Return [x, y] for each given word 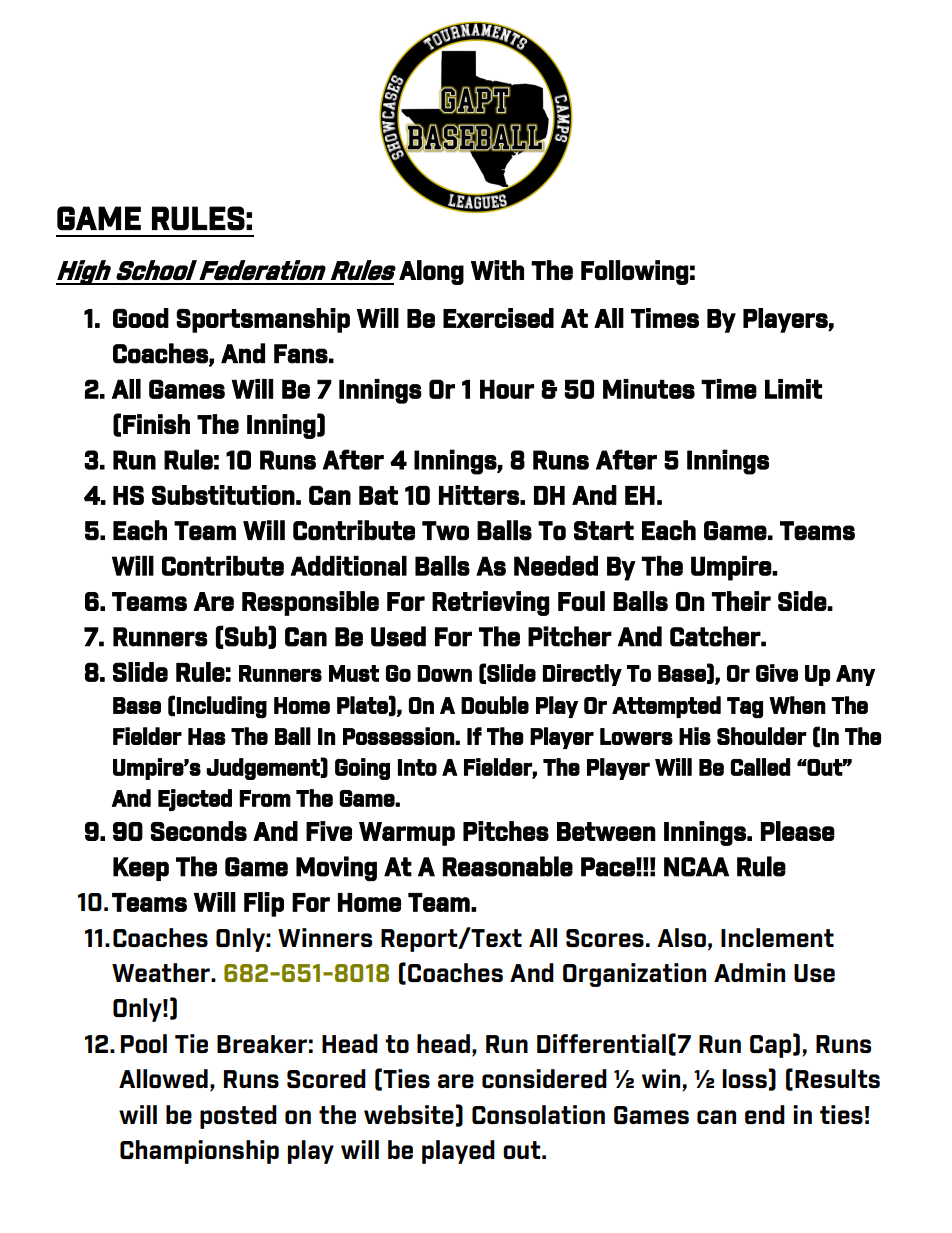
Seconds [199, 831]
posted [238, 1117]
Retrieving [491, 603]
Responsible [310, 603]
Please [798, 831]
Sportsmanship [263, 320]
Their [741, 601]
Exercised [498, 318]
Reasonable [508, 866]
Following [635, 272]
